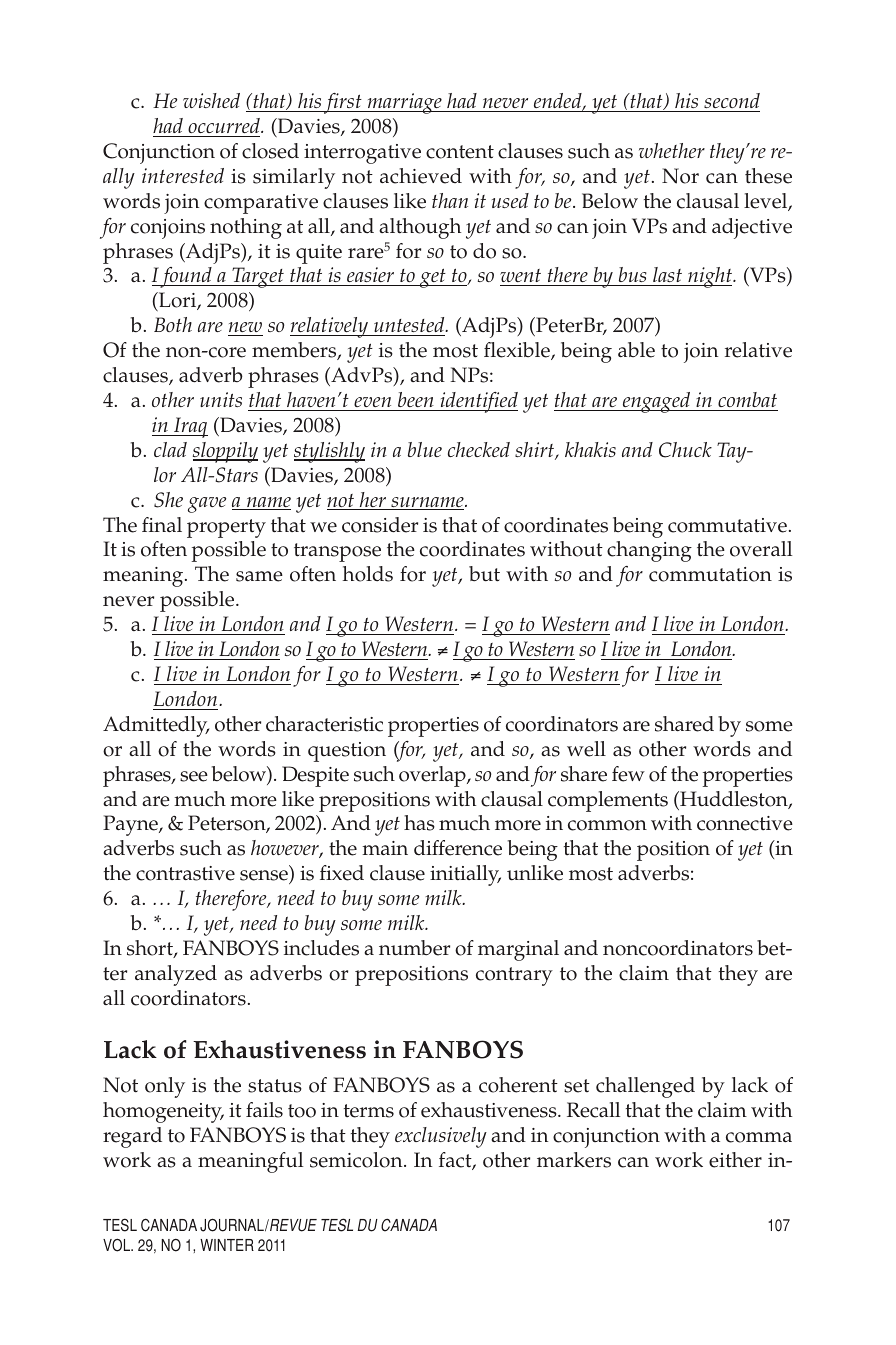 Image resolution: width=896 pixels, height=1345 pixels. Describe the element at coordinates (227, 1245) in the page. I see `WINTER` at that location.
